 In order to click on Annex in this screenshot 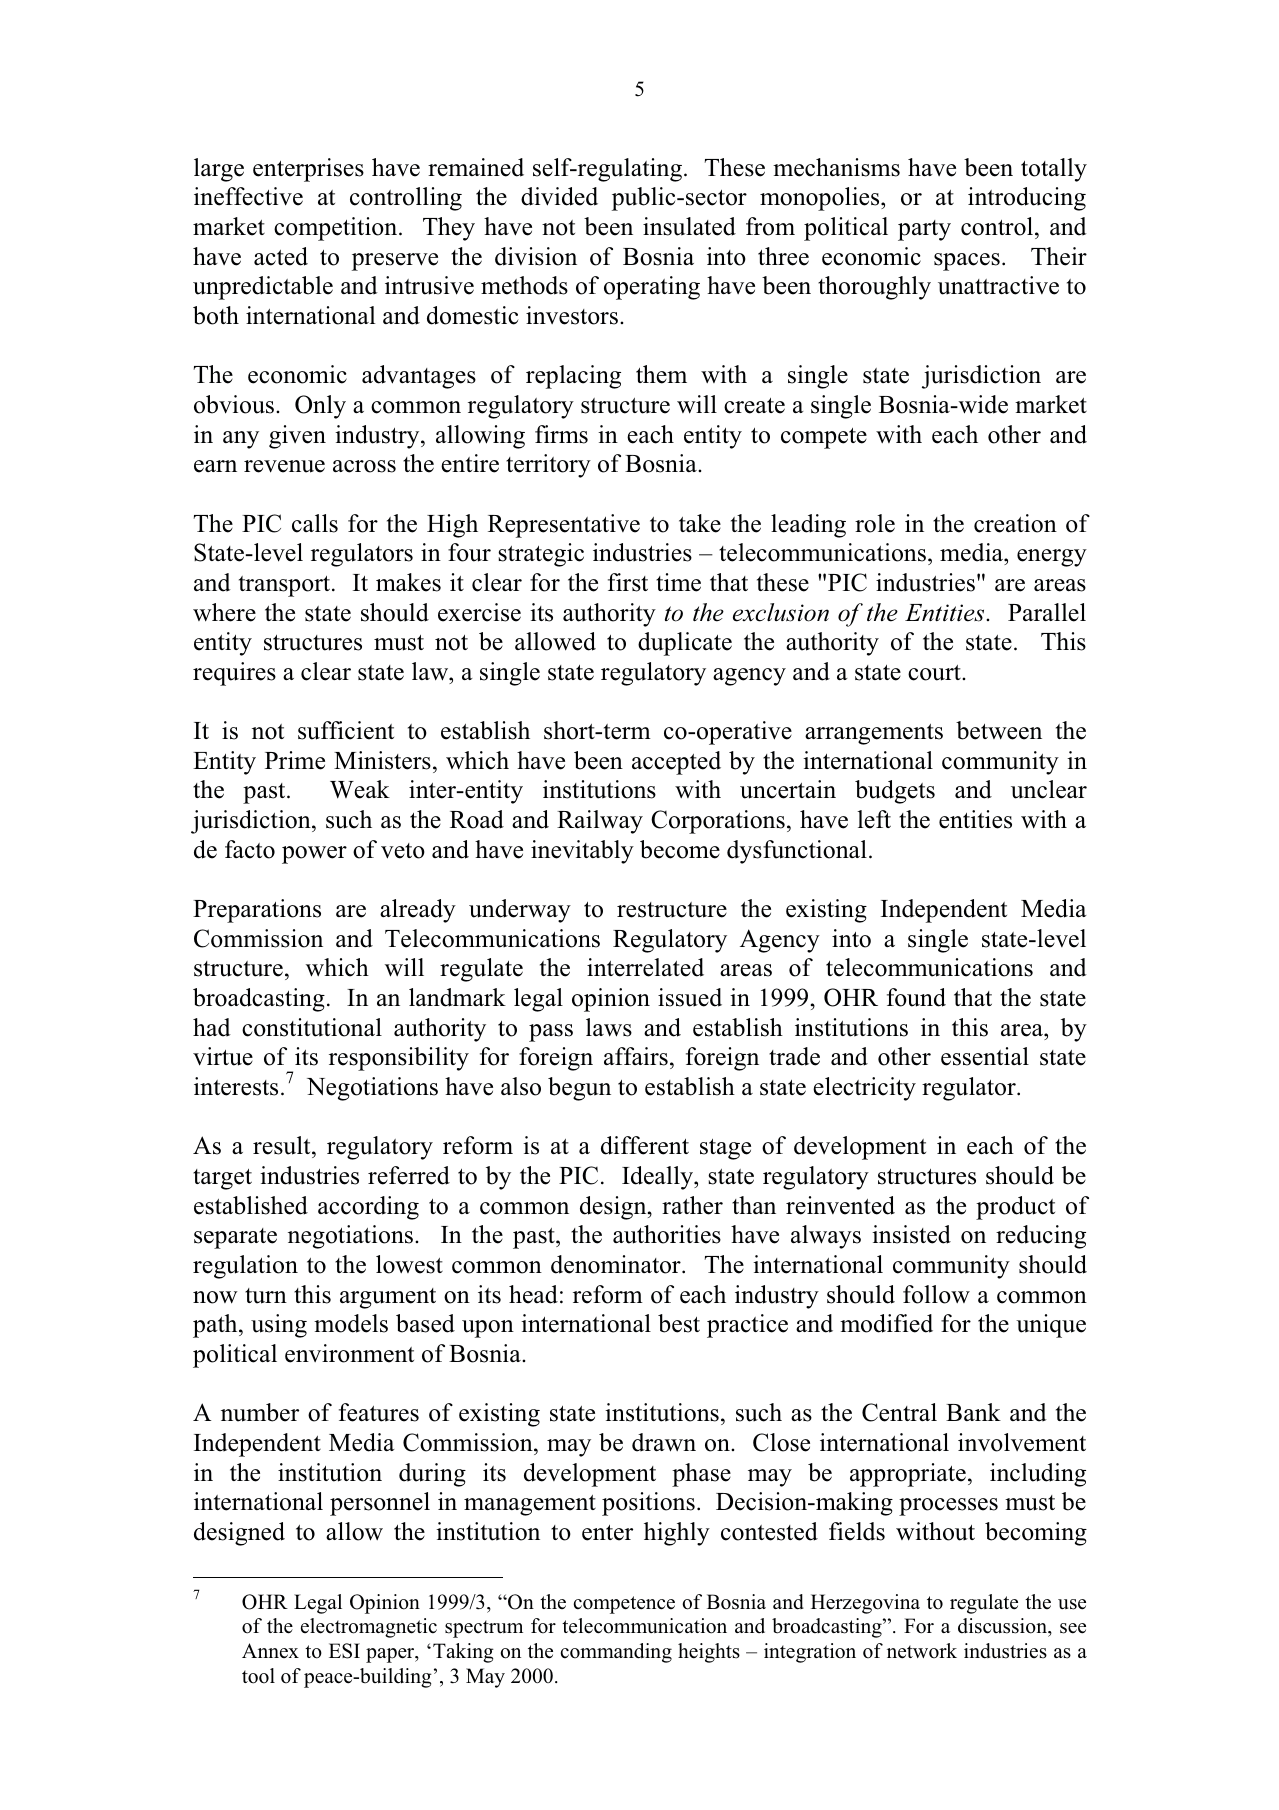, I will do `click(270, 1650)`.
